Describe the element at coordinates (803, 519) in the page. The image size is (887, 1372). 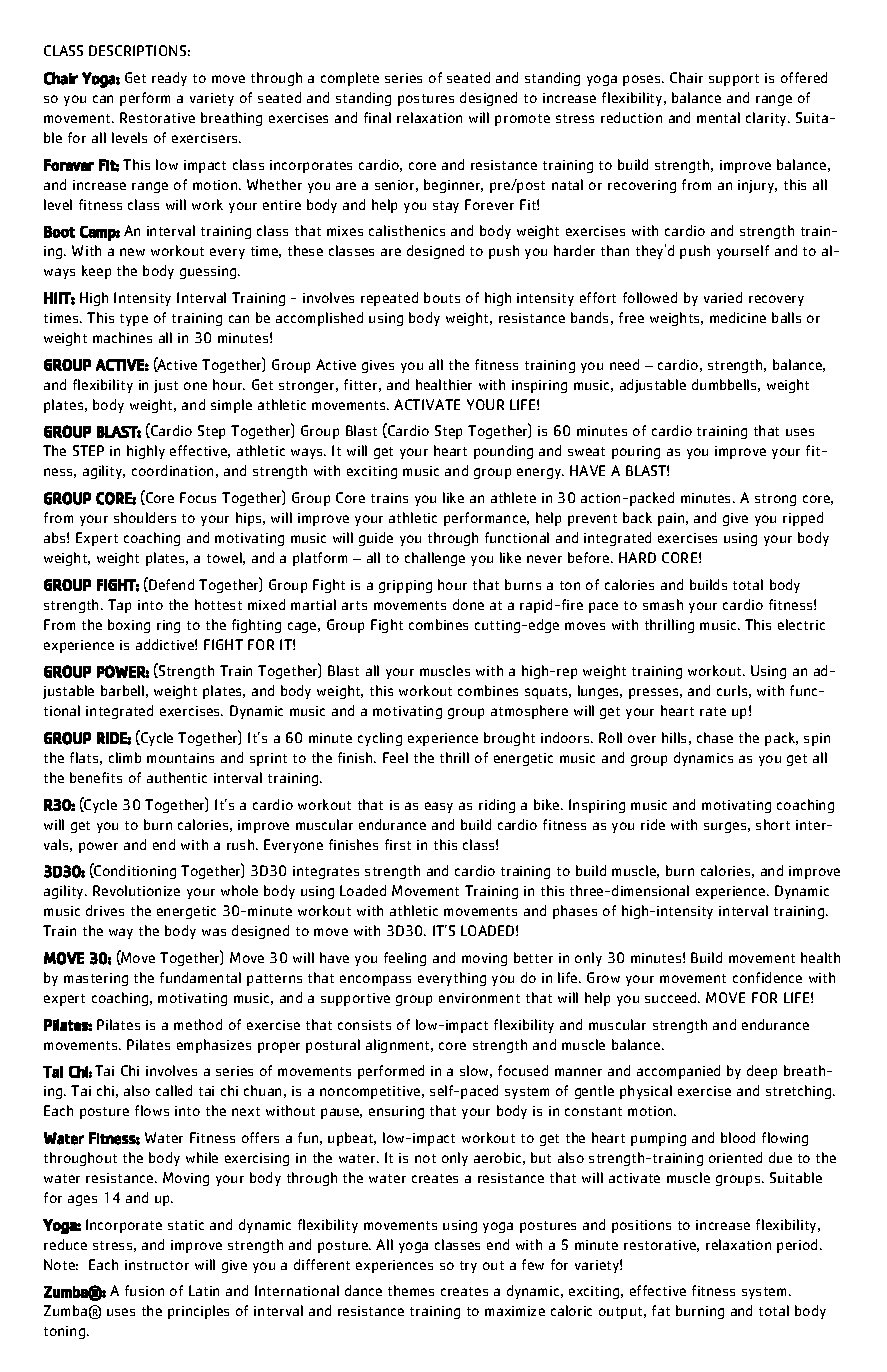
I see `ripped` at that location.
